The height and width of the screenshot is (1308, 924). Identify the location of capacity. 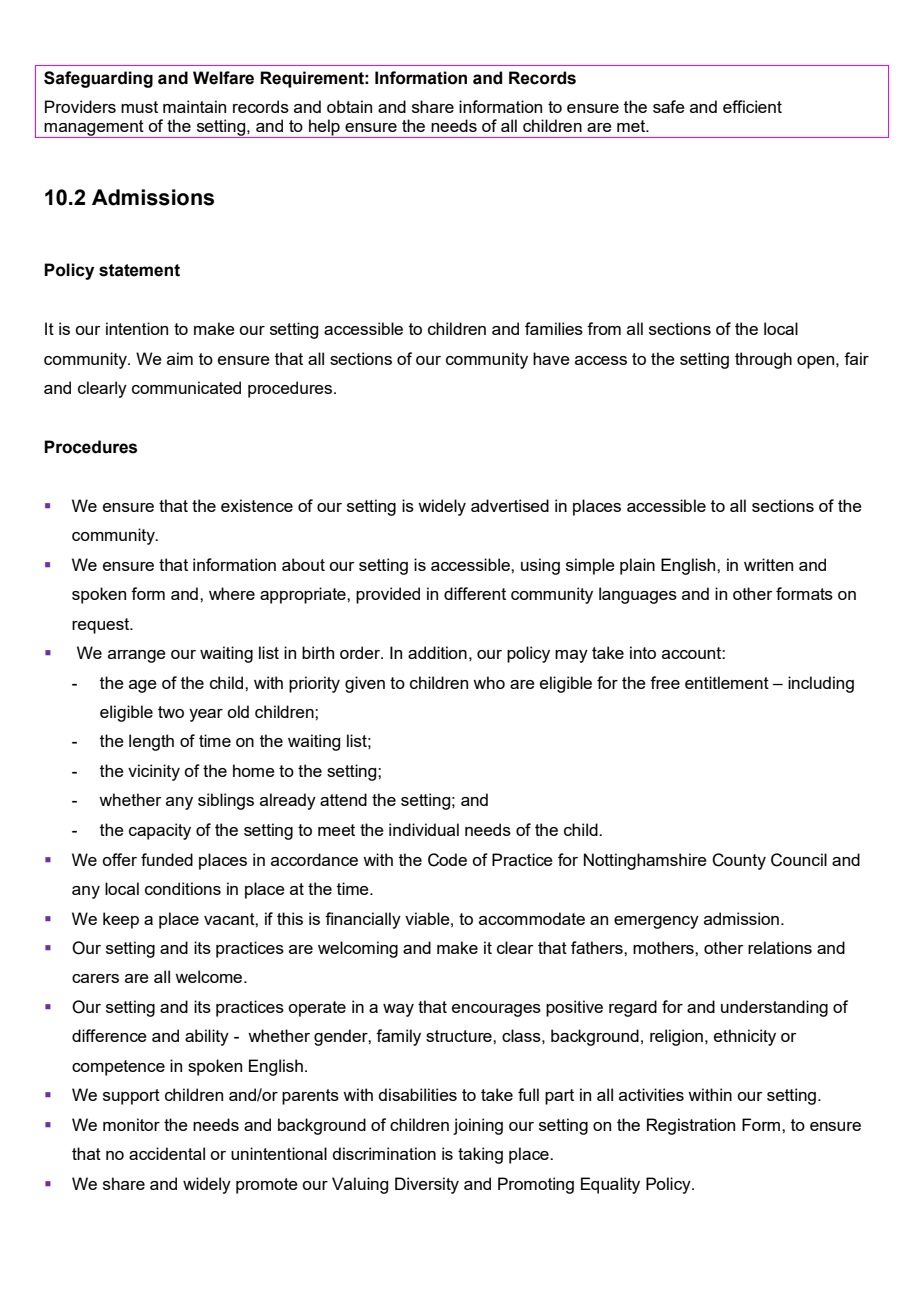
(160, 831).
